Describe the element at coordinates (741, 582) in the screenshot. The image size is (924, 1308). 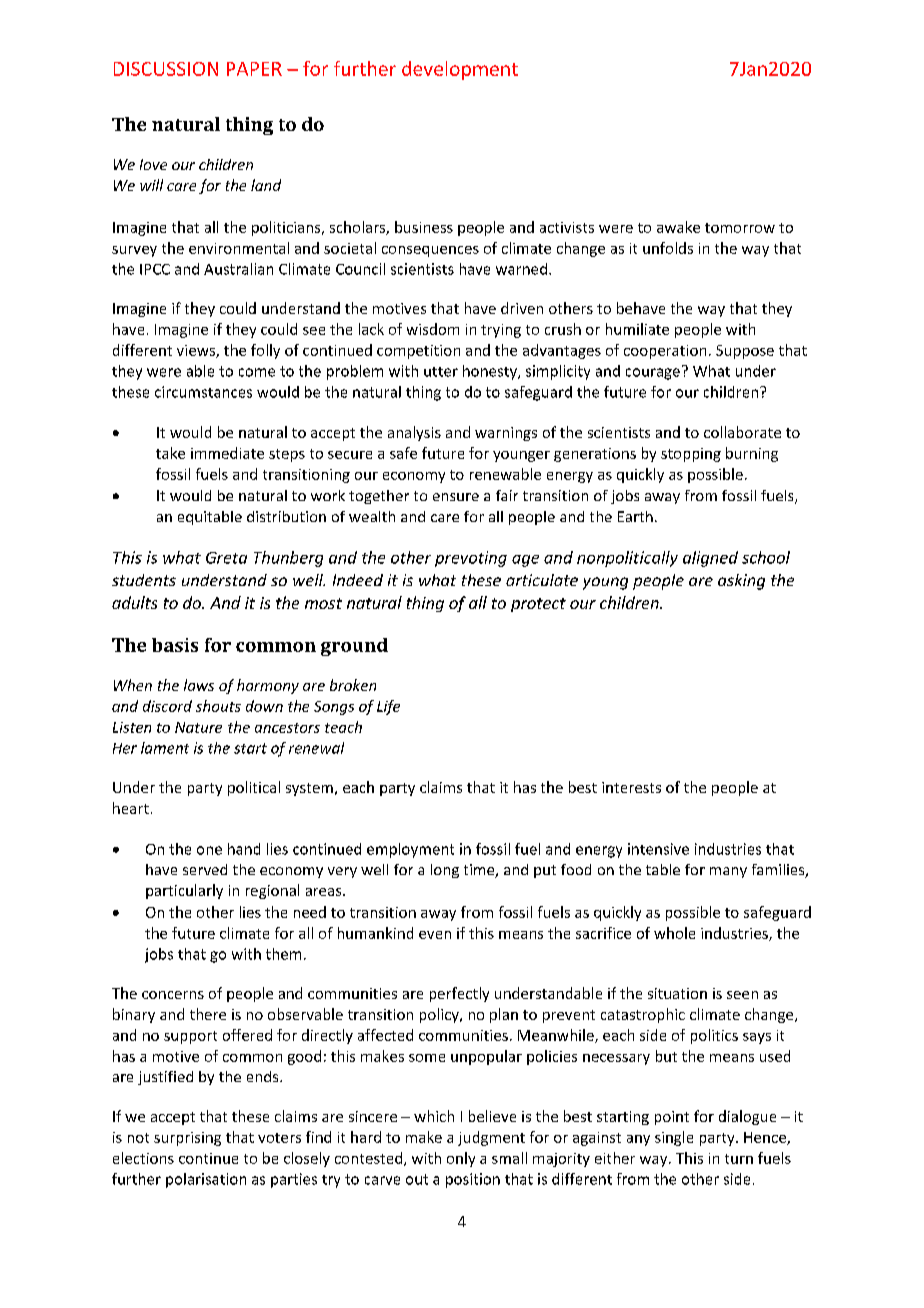
I see `asking` at that location.
